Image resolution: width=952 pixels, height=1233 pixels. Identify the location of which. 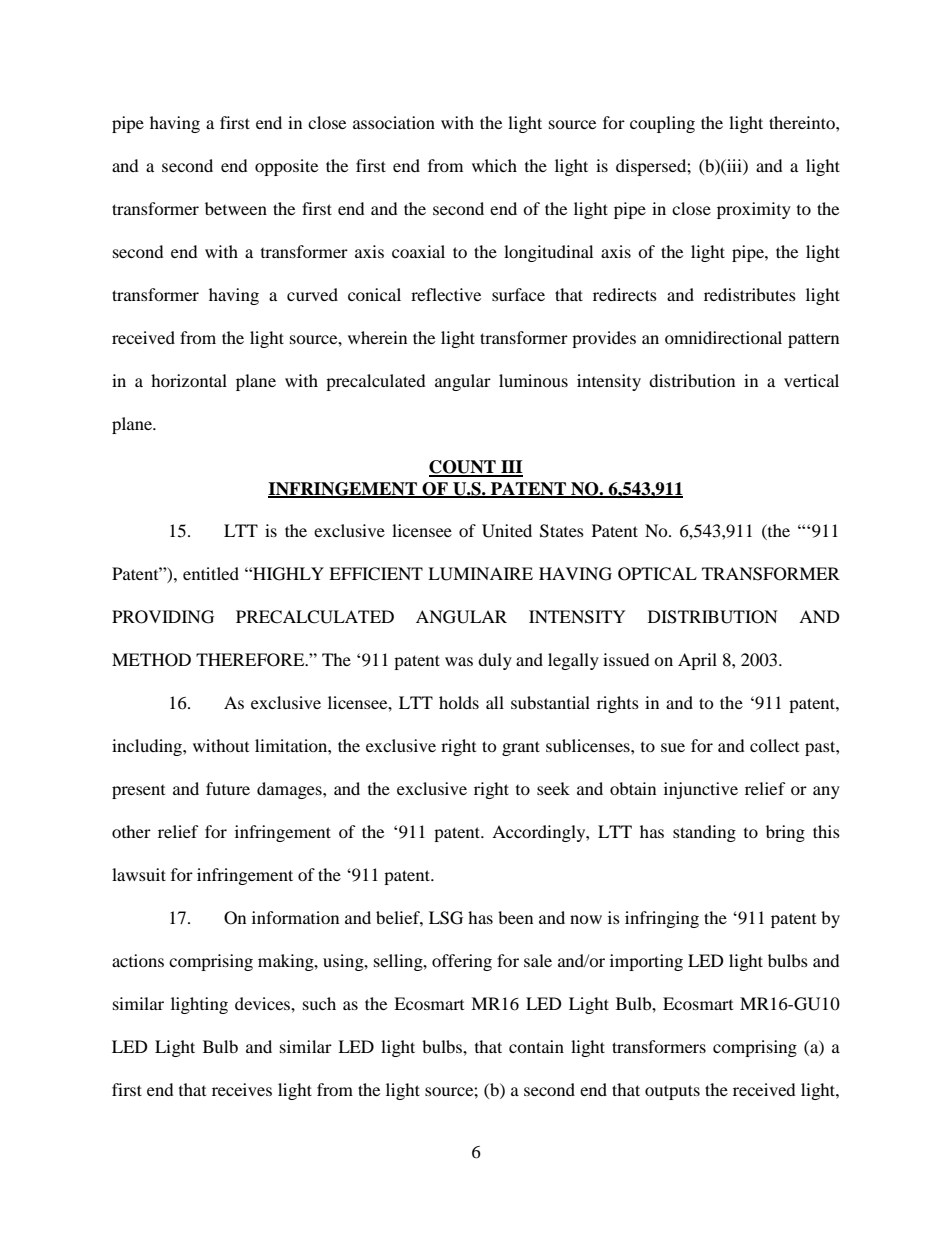
(494, 165).
